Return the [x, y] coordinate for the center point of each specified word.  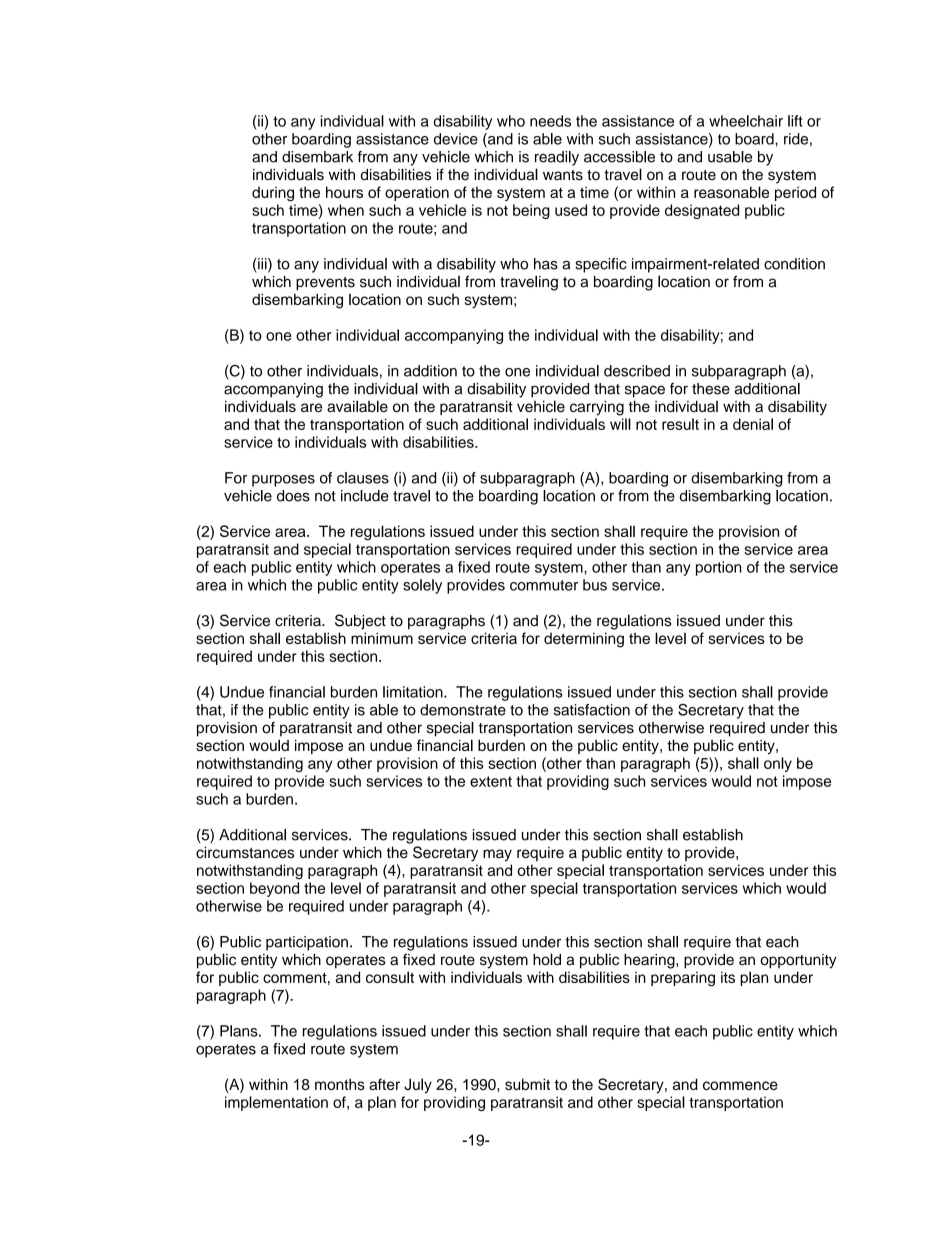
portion [719, 568]
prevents [325, 284]
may [497, 855]
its [728, 977]
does [293, 496]
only [778, 764]
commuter [544, 585]
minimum [382, 638]
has [546, 264]
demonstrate [463, 710]
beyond [274, 889]
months [340, 1084]
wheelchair [746, 121]
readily [557, 158]
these [711, 389]
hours [344, 192]
